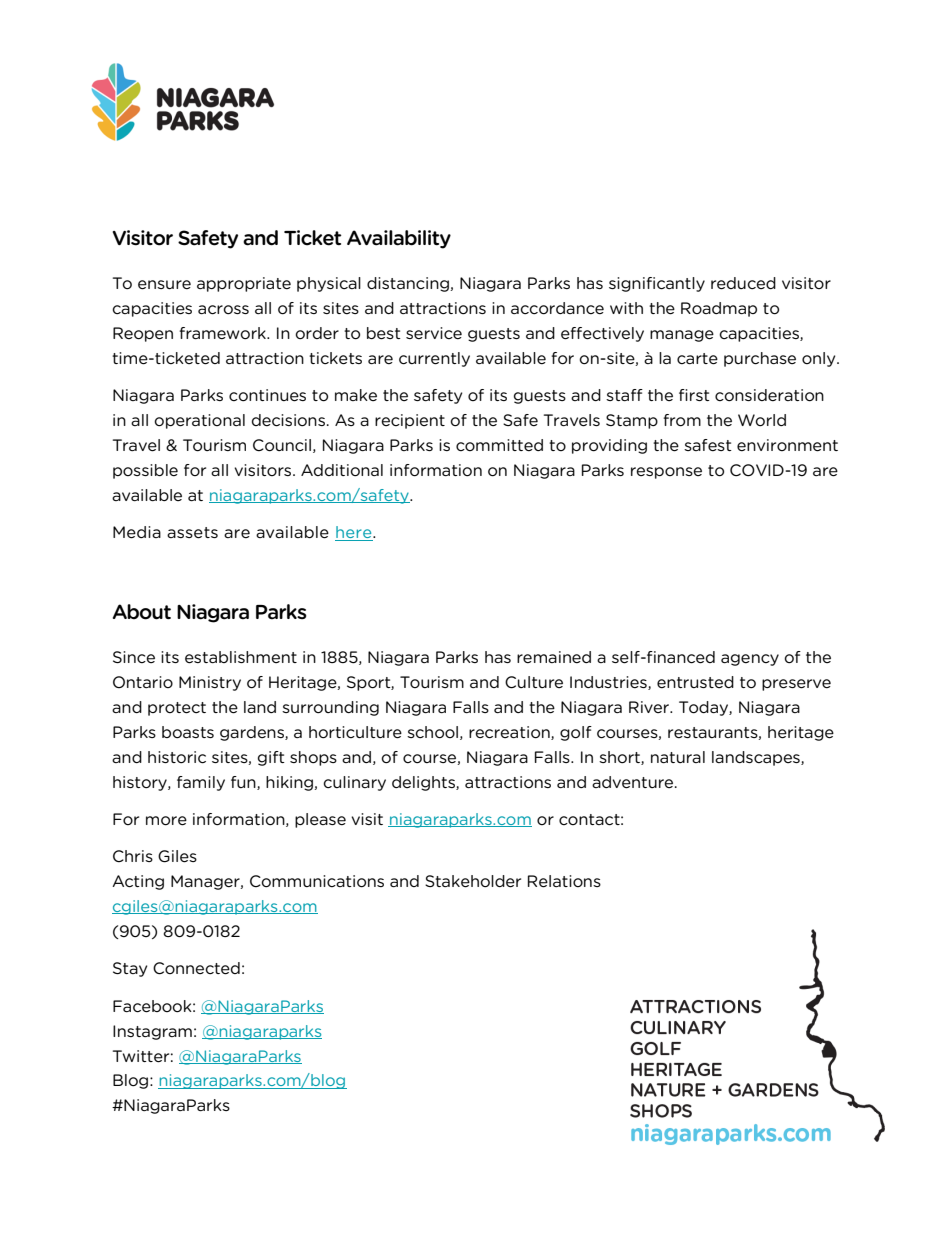 This screenshot has height=1233, width=952. Describe the element at coordinates (409, 284) in the screenshot. I see `distancing` at that location.
